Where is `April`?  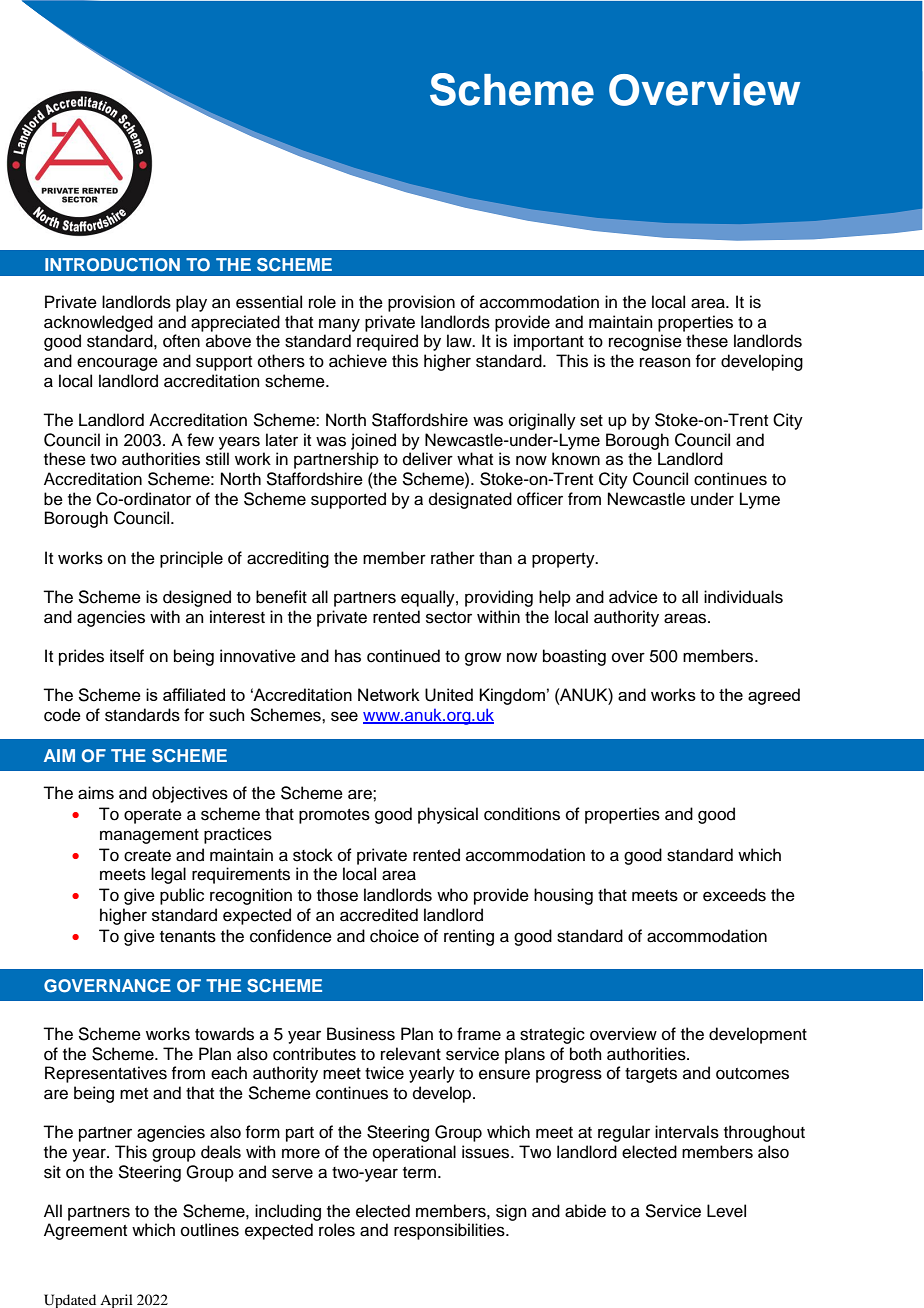
April is located at coordinates (116, 1301).
